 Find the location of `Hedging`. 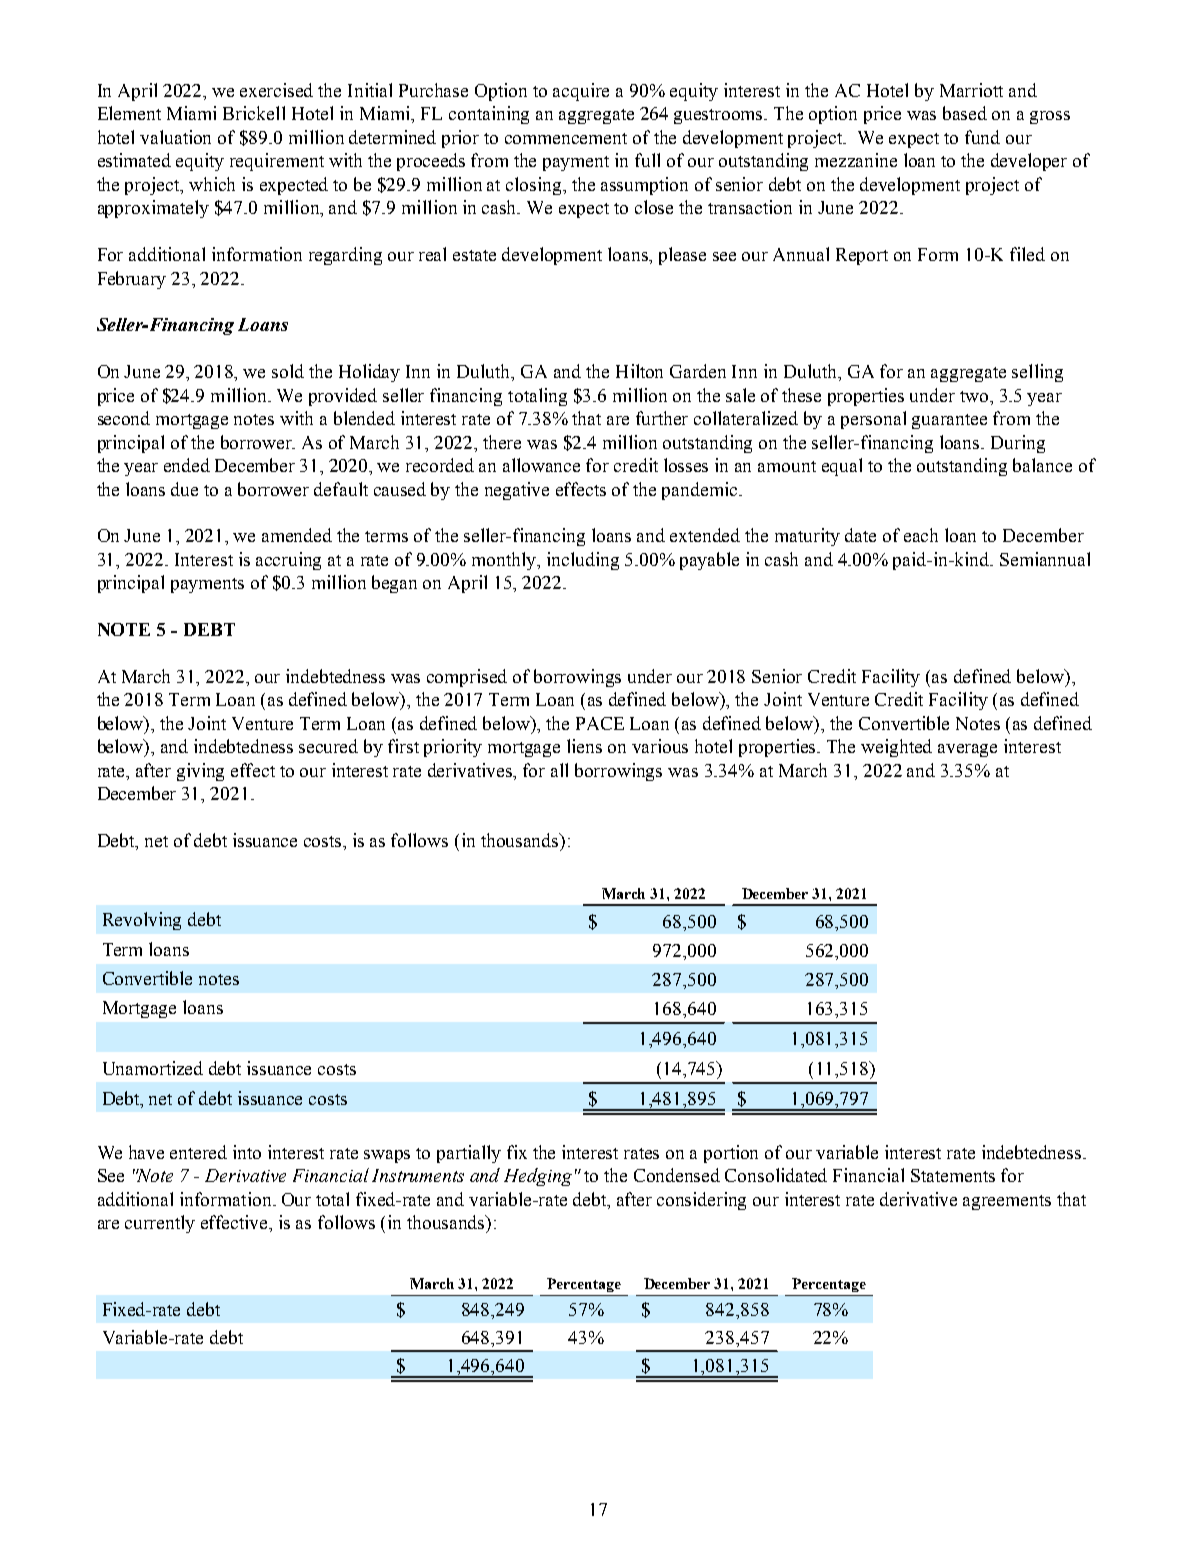

Hedging is located at coordinates (538, 1177).
